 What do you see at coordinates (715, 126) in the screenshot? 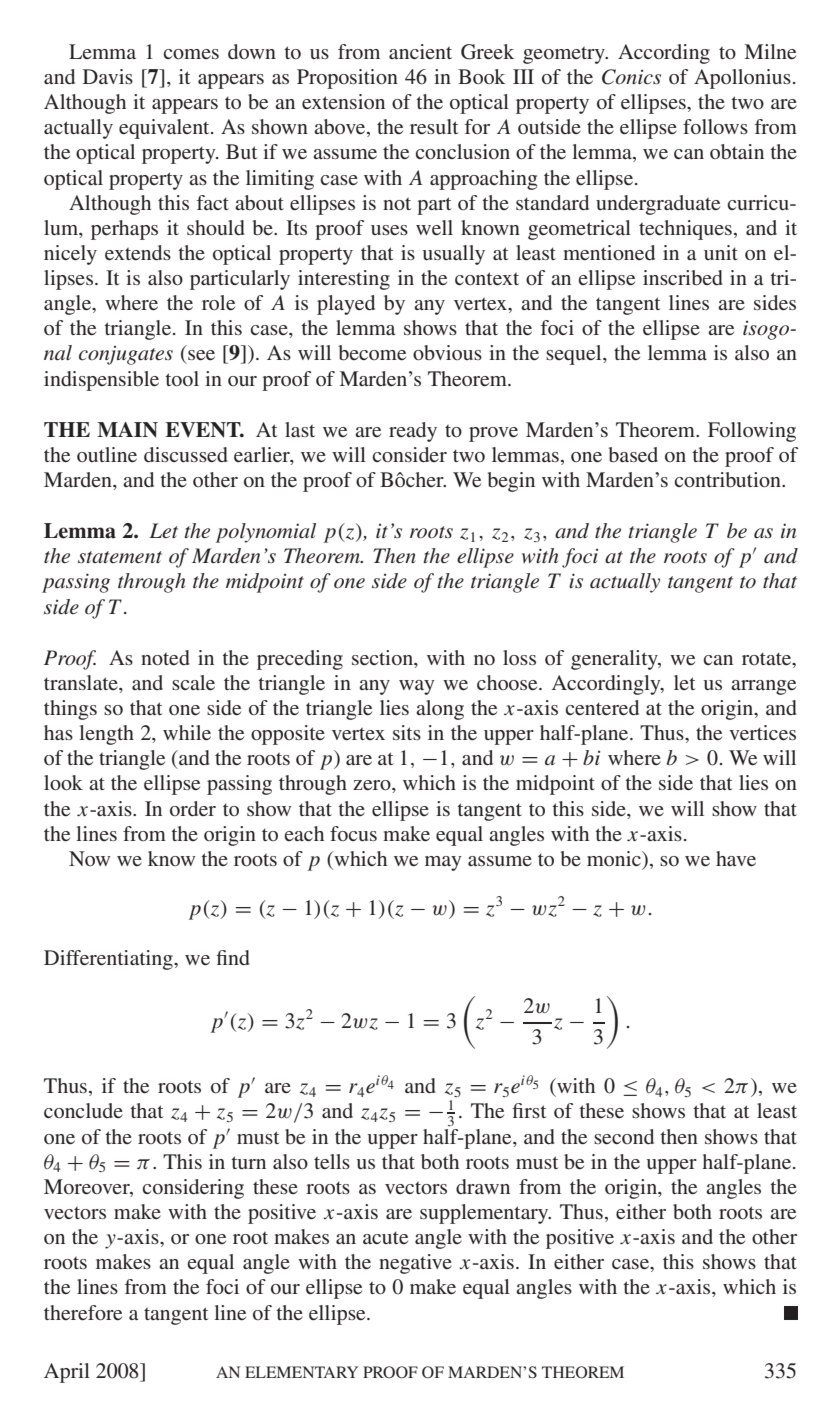
I see `follows` at bounding box center [715, 126].
